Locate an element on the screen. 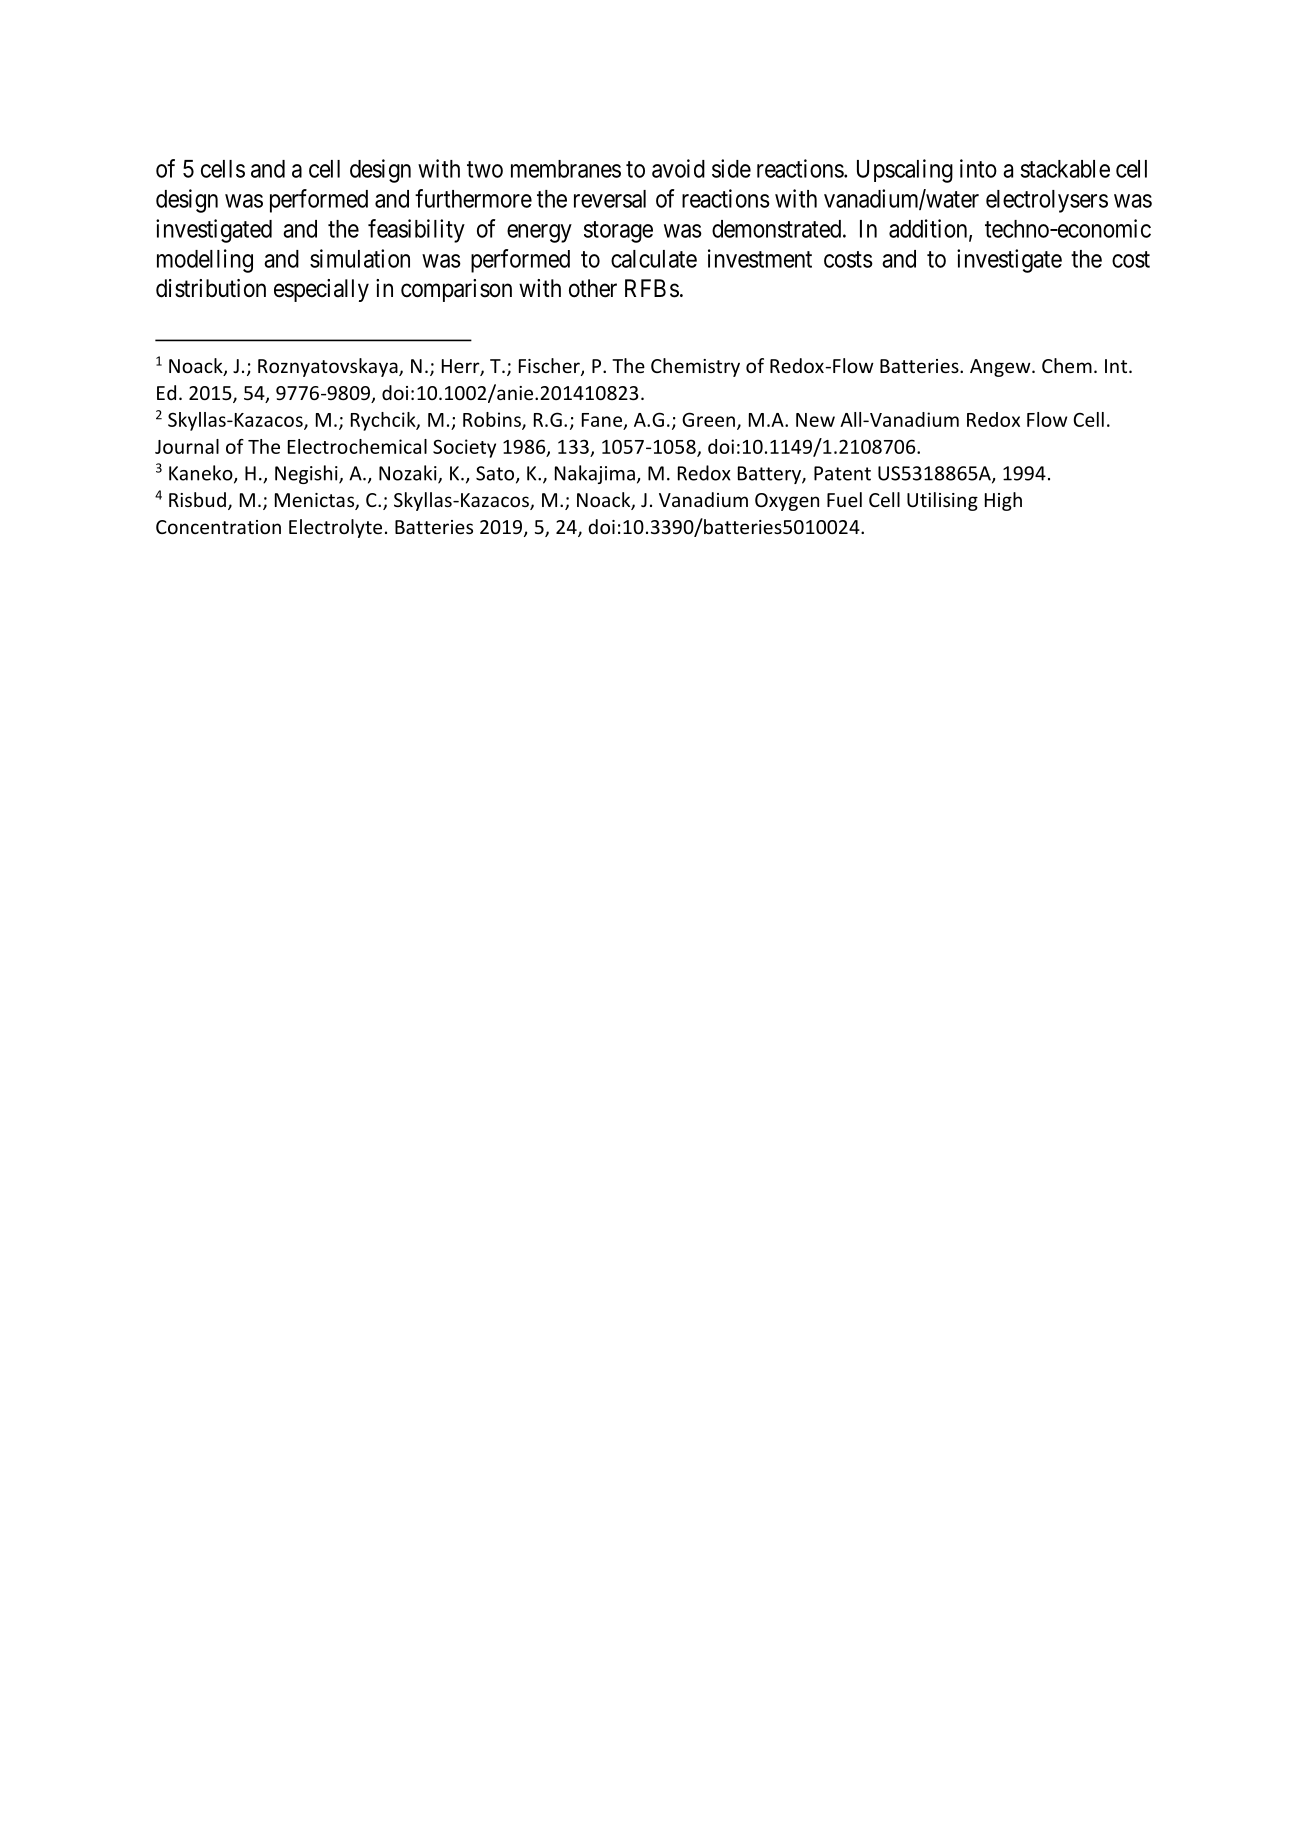 This screenshot has width=1306, height=1847. investment is located at coordinates (760, 258).
